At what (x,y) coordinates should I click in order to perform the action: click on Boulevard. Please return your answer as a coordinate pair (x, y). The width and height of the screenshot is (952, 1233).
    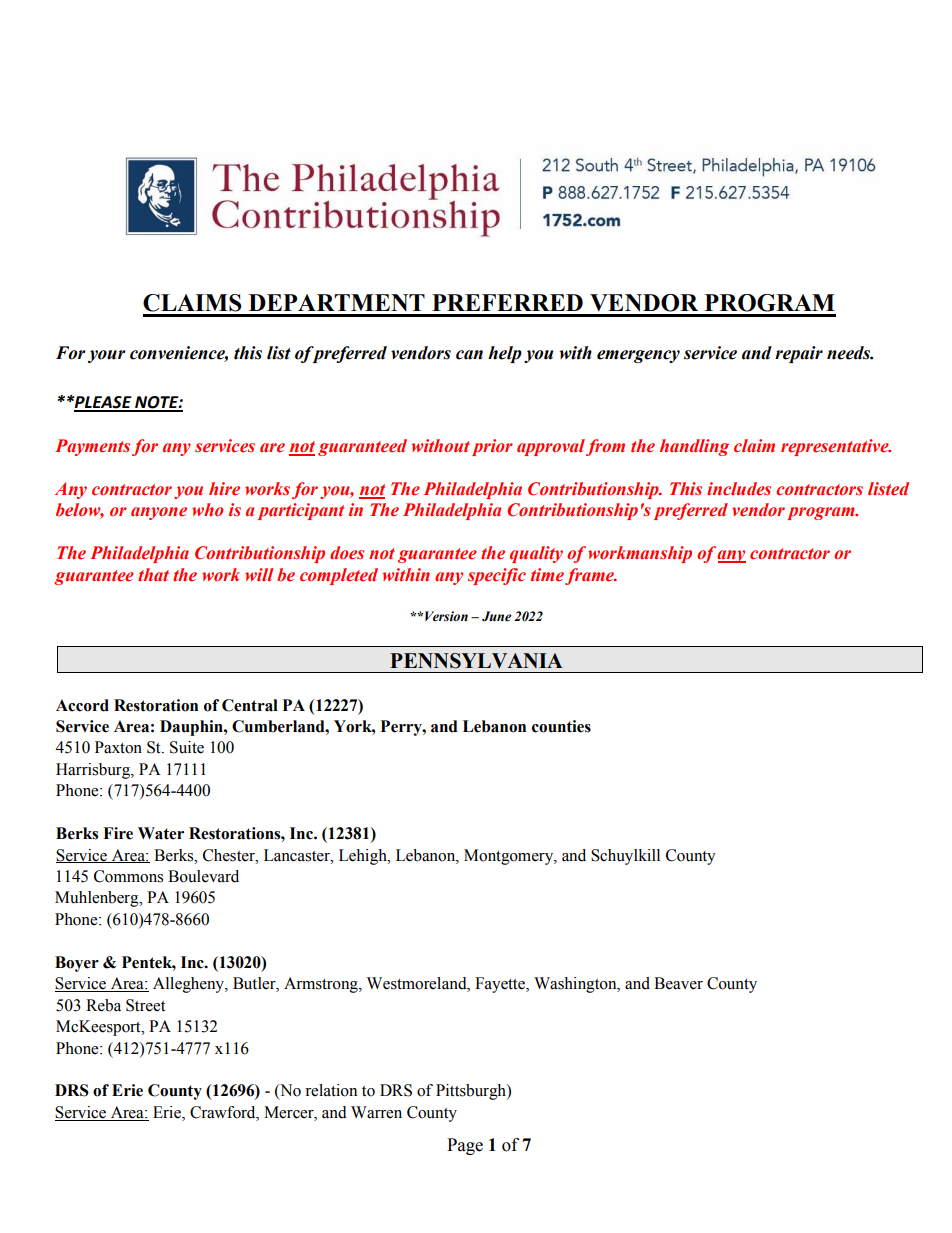
    Looking at the image, I should click on (203, 876).
